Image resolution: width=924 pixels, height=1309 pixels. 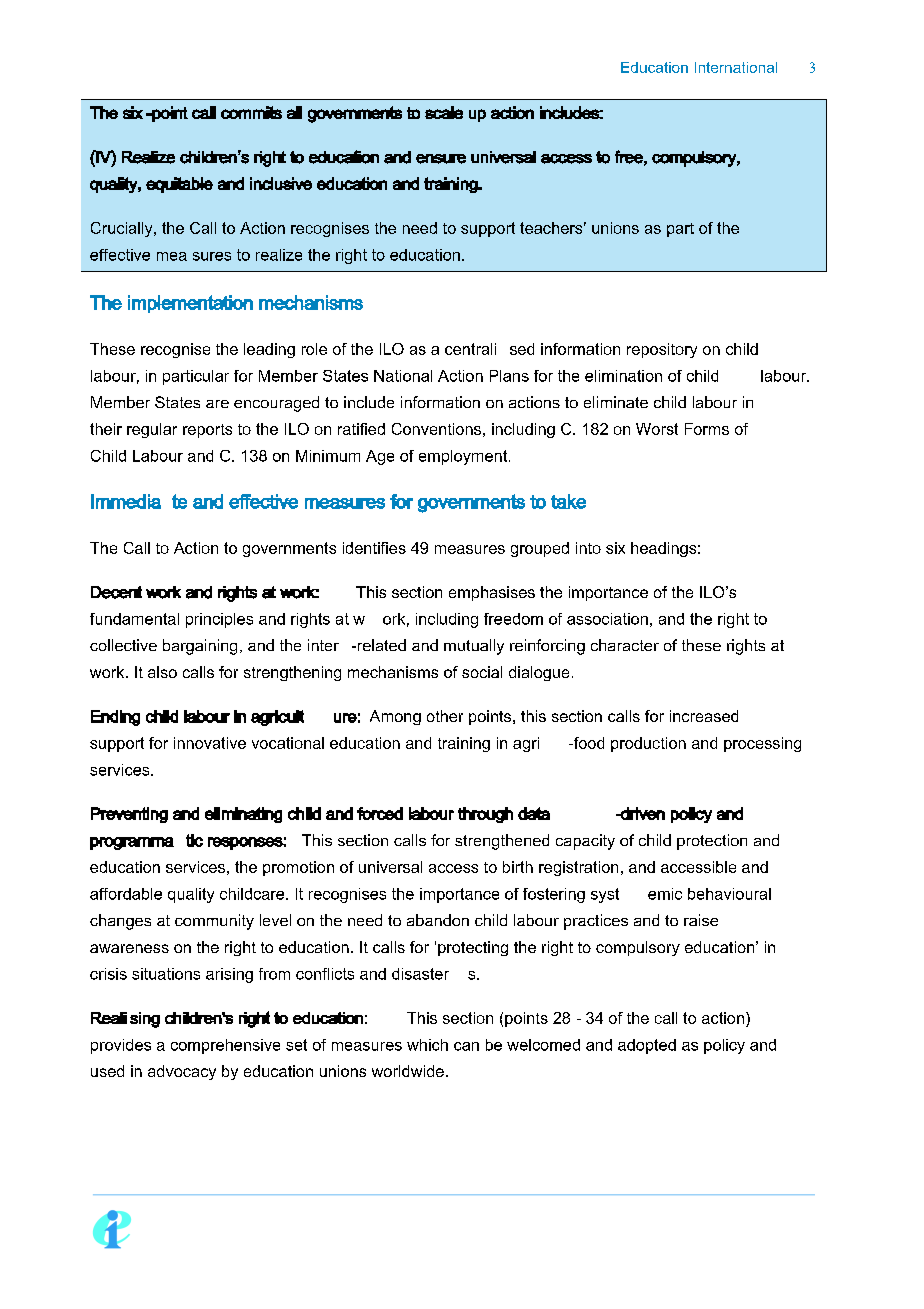 I want to click on equitable, so click(x=179, y=185).
